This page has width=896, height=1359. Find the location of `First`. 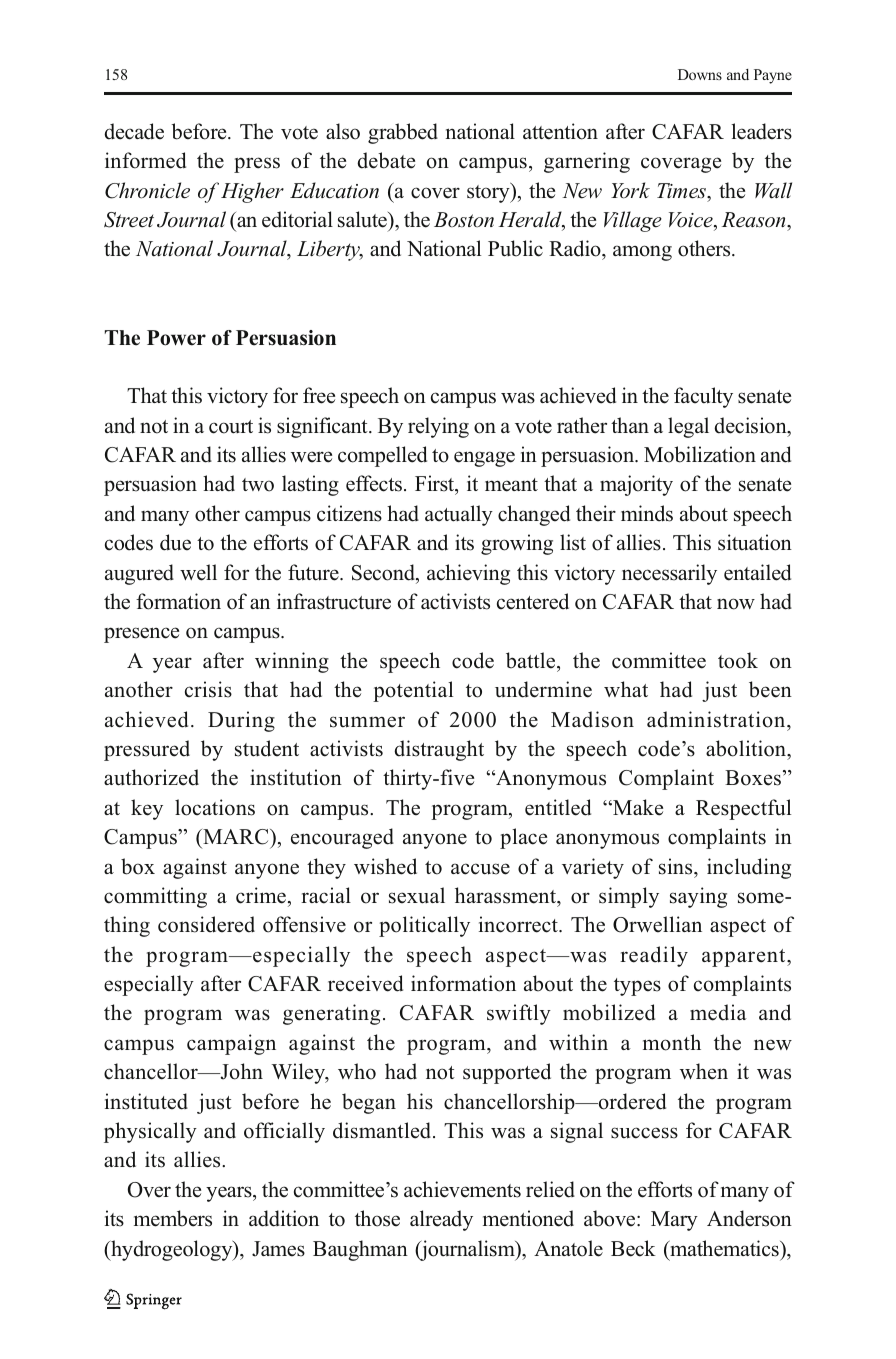

First is located at coordinates (436, 485).
